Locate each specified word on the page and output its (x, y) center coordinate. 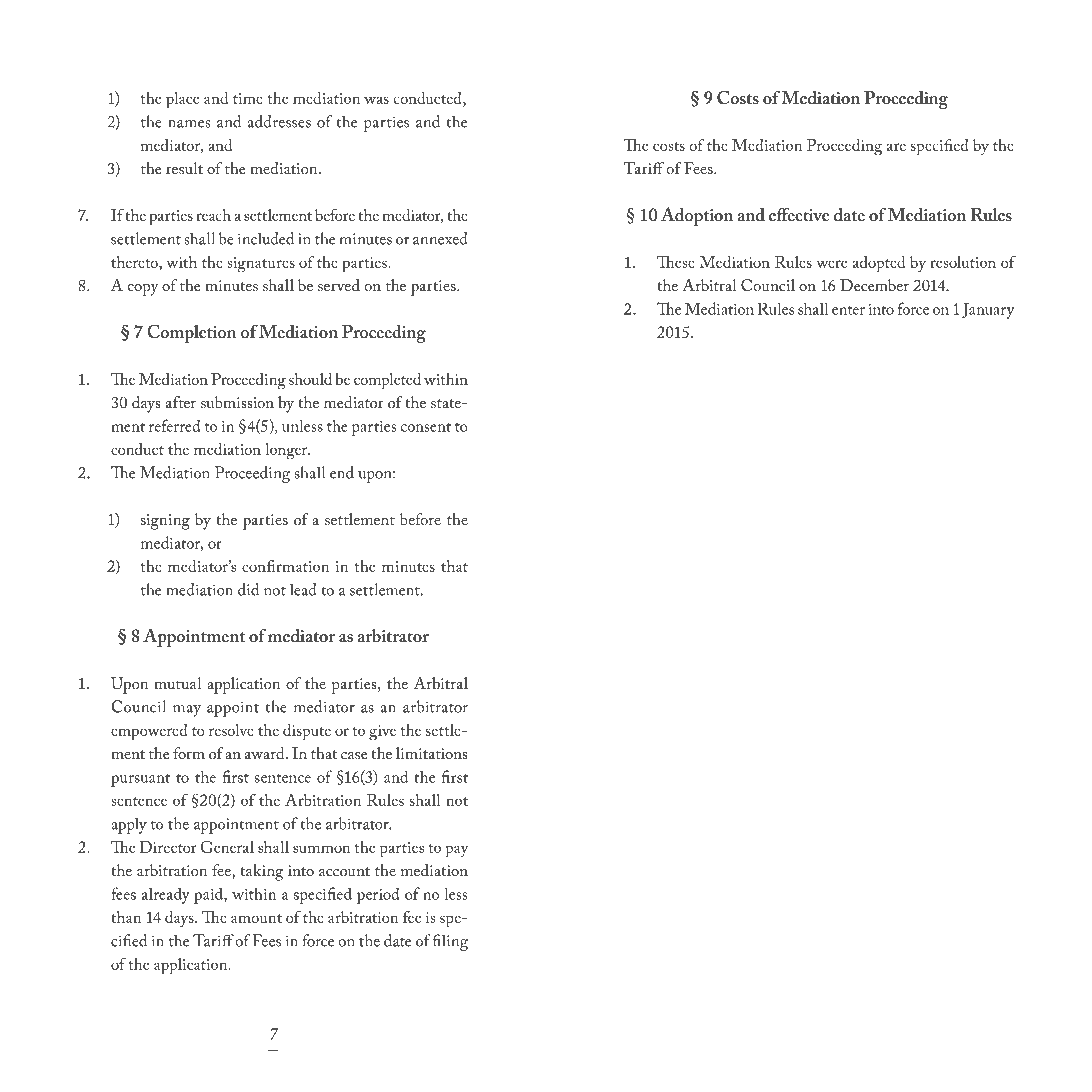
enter (848, 310)
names (189, 124)
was (376, 100)
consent (426, 427)
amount (256, 918)
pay (457, 851)
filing (450, 942)
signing (165, 522)
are (896, 147)
